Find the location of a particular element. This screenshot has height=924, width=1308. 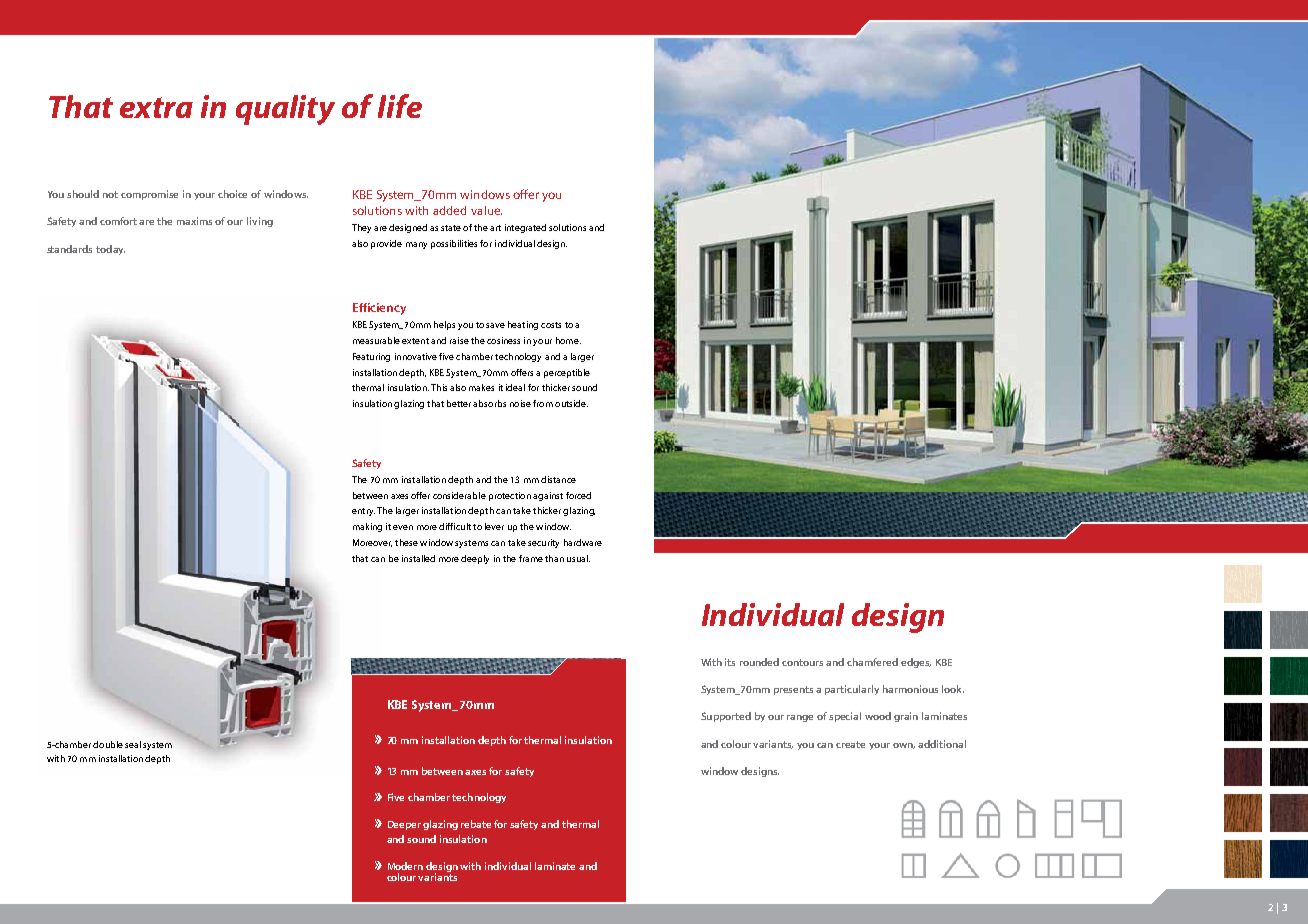

life is located at coordinates (400, 106).
